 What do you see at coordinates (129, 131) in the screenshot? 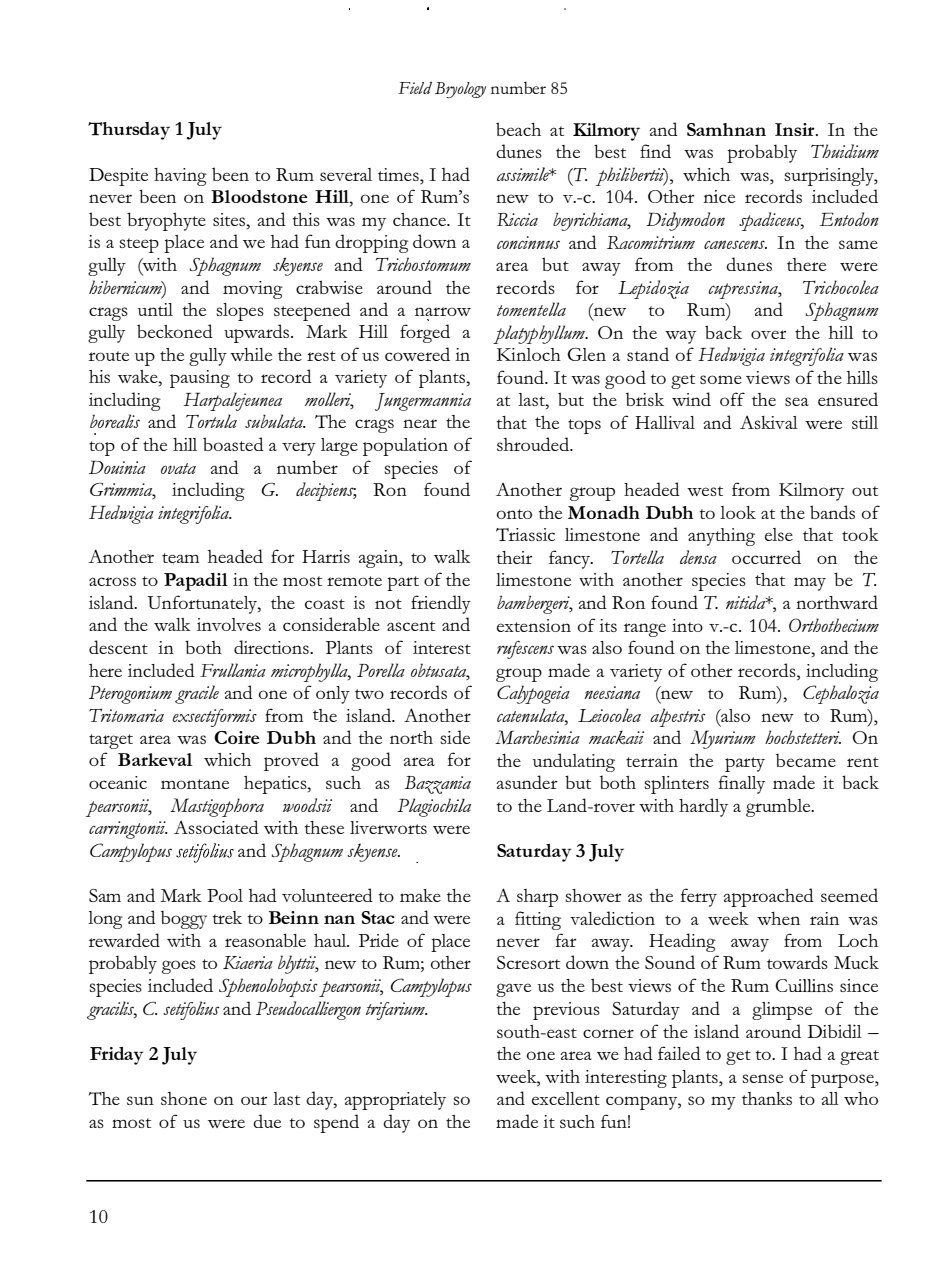
I see `Thursday` at bounding box center [129, 131].
